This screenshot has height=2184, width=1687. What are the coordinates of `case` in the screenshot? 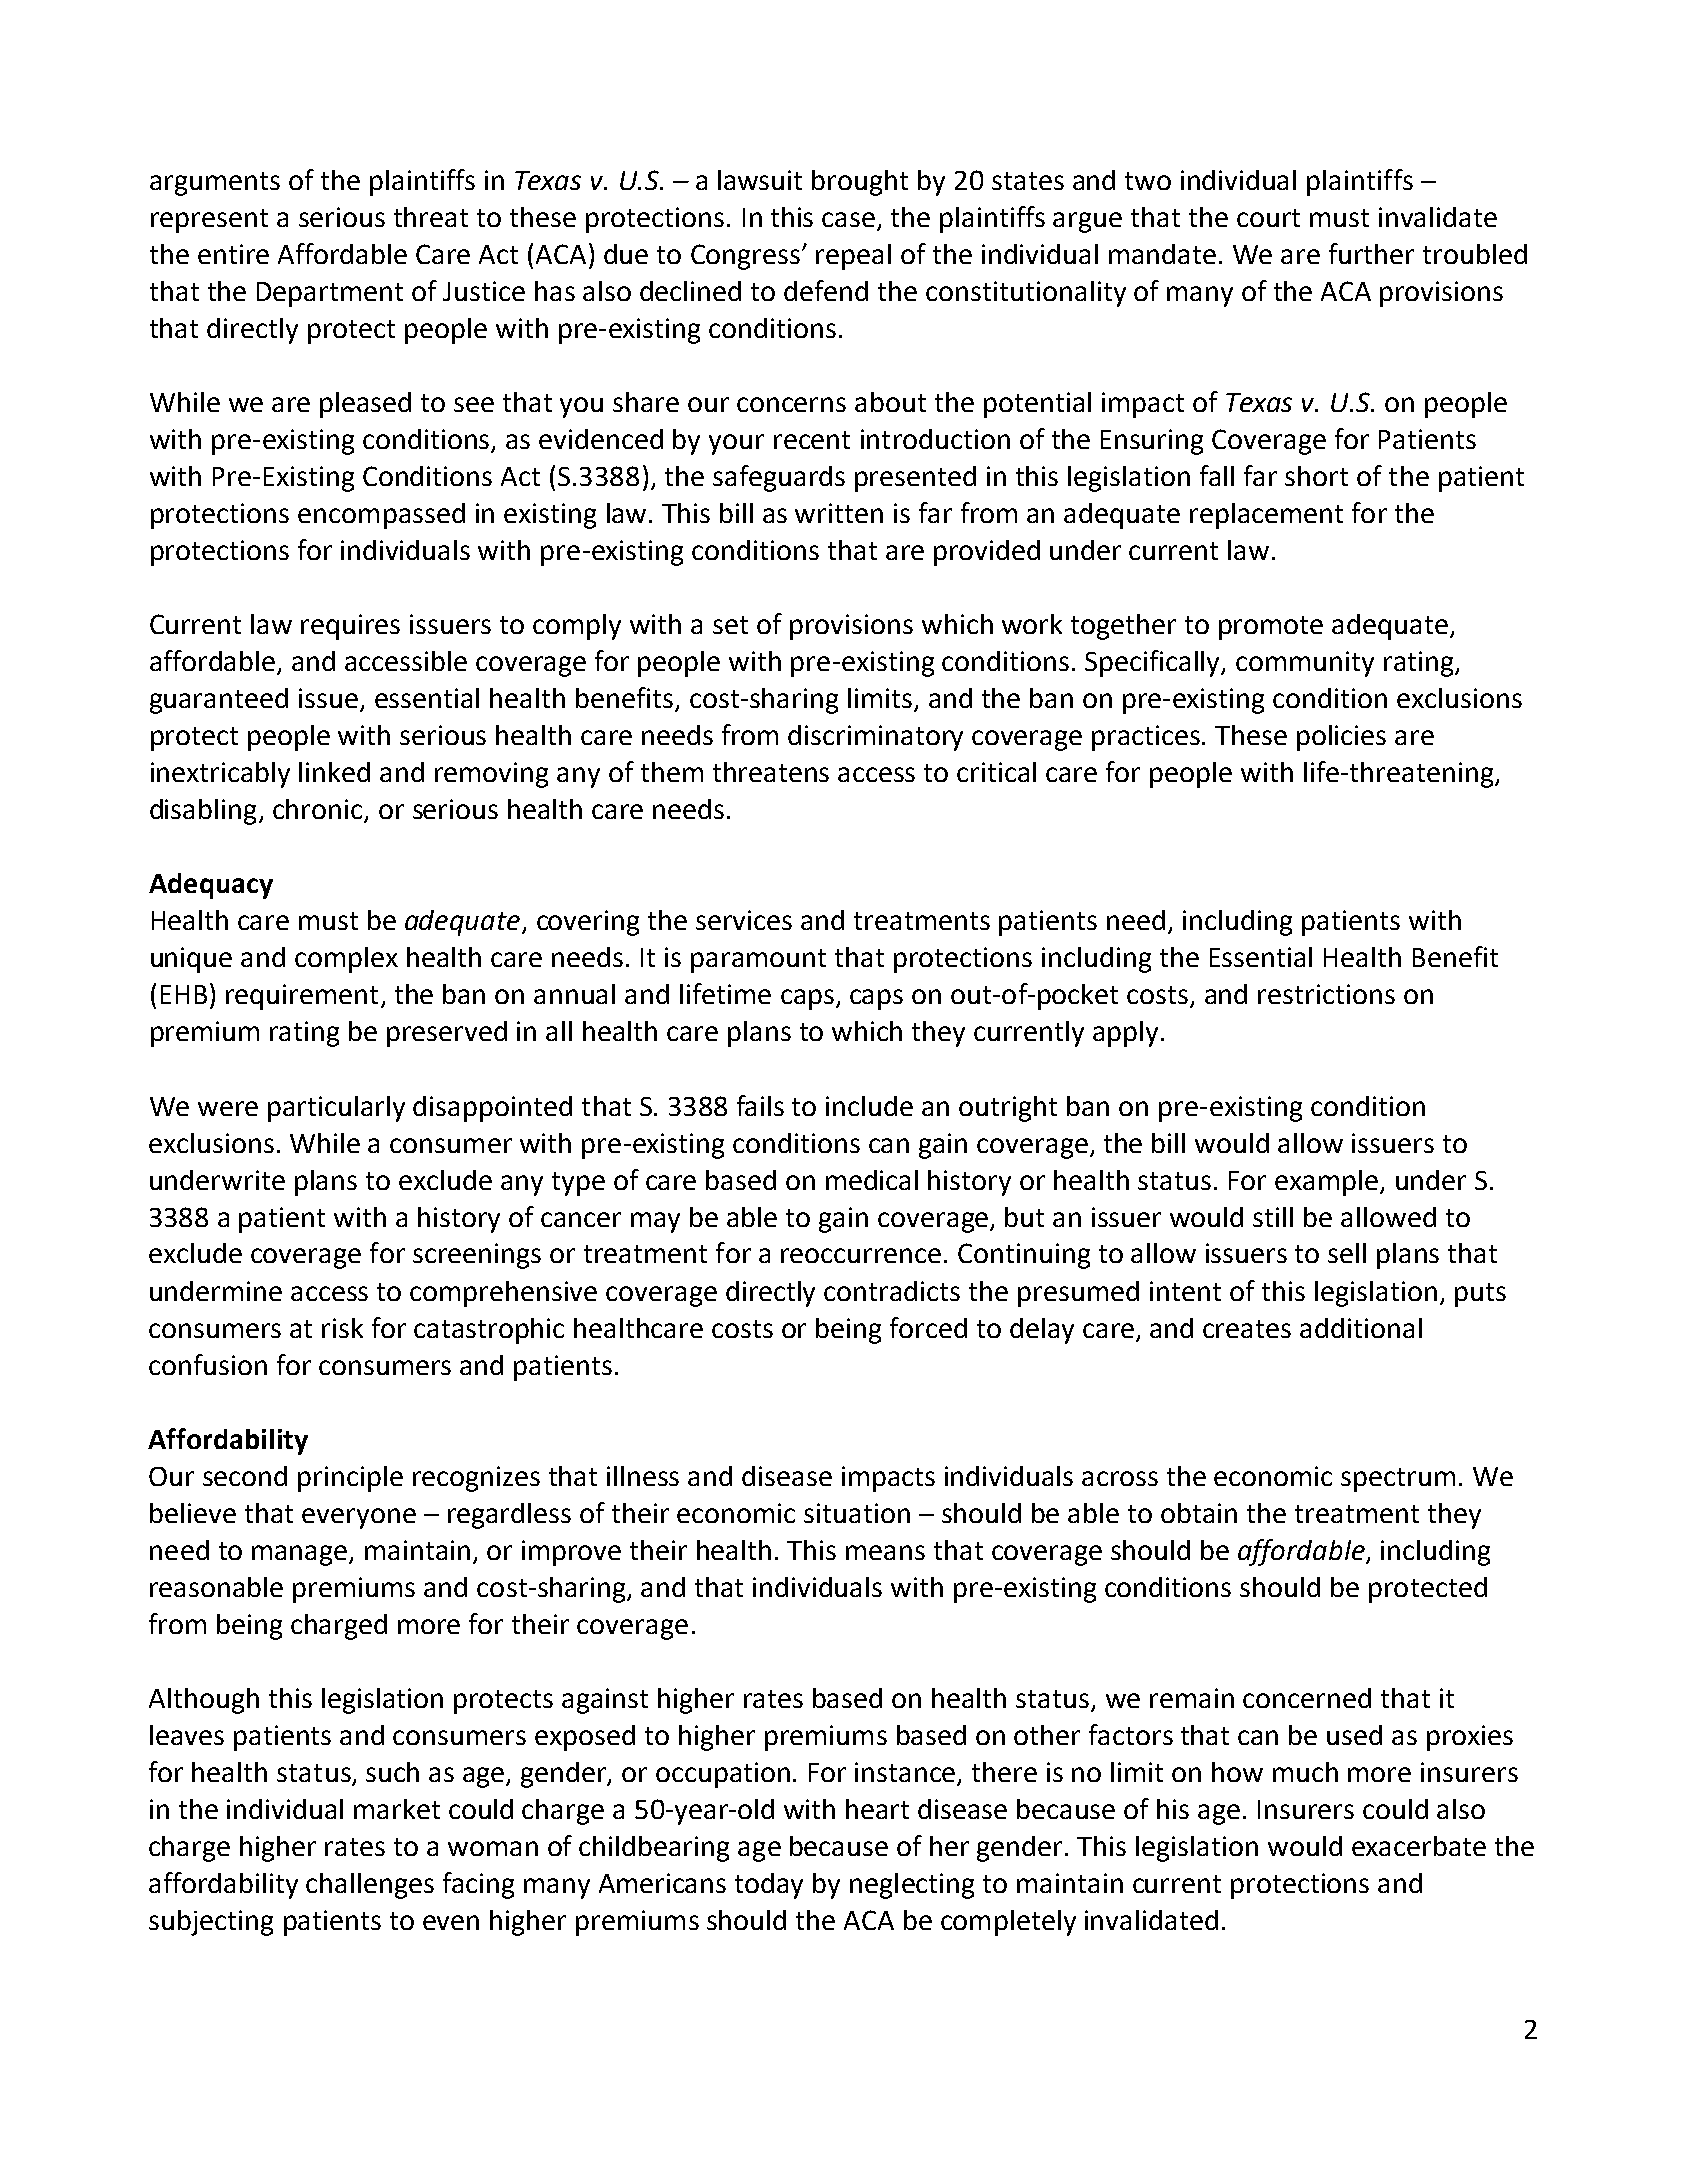 It's located at (850, 221).
